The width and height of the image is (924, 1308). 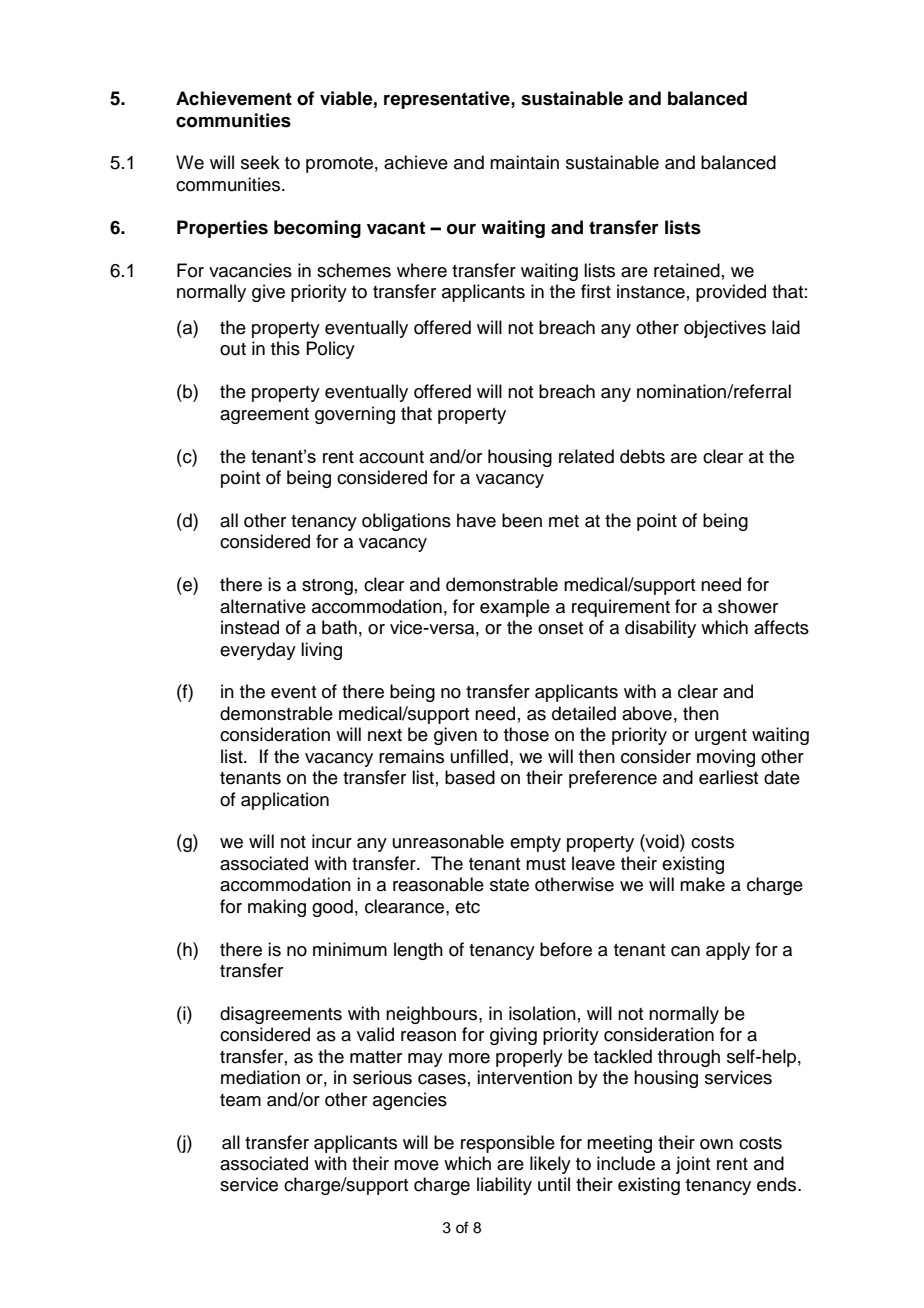 I want to click on own, so click(x=716, y=1144).
